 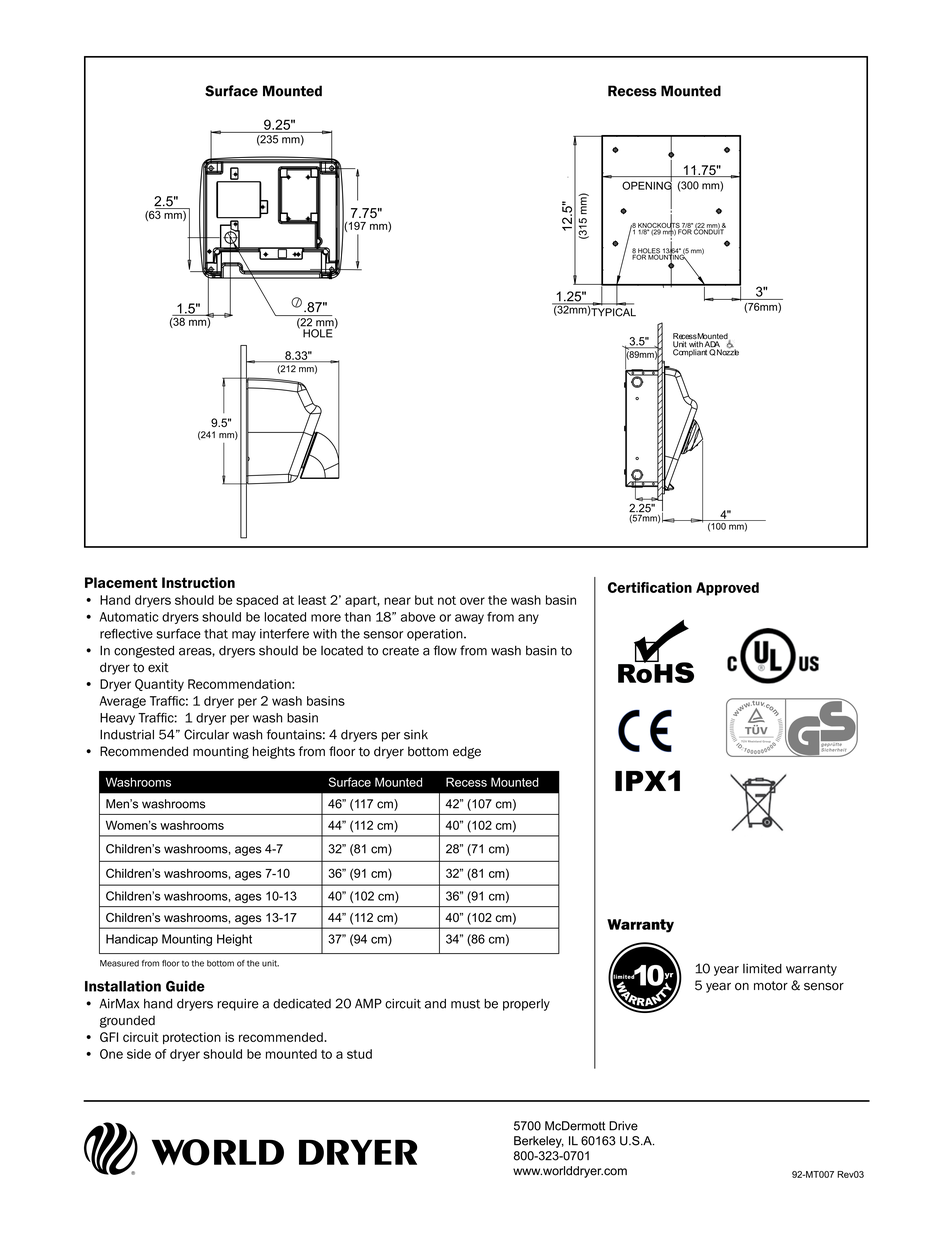 I want to click on but, so click(x=424, y=600).
